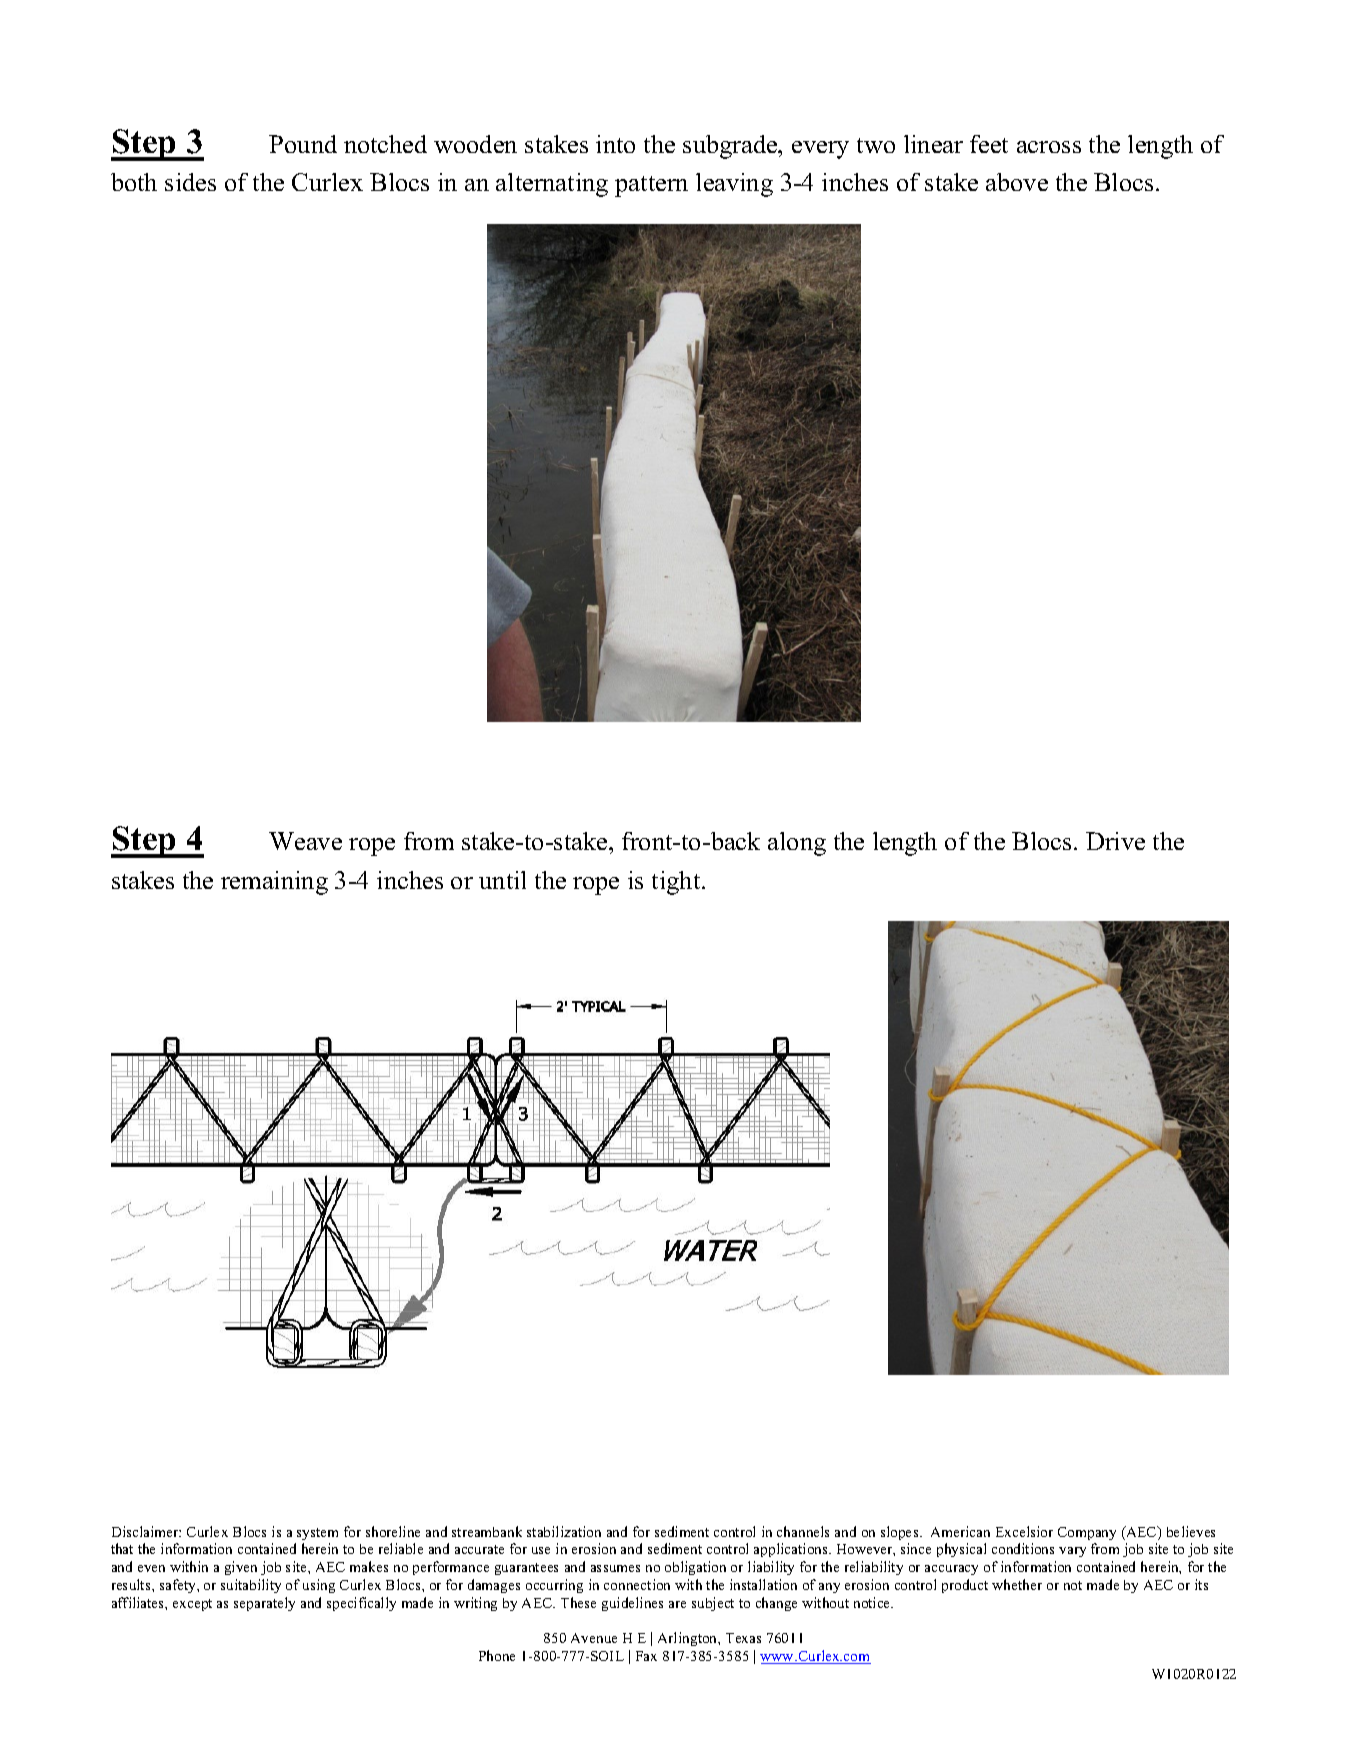  Describe the element at coordinates (1017, 182) in the page. I see `above` at that location.
